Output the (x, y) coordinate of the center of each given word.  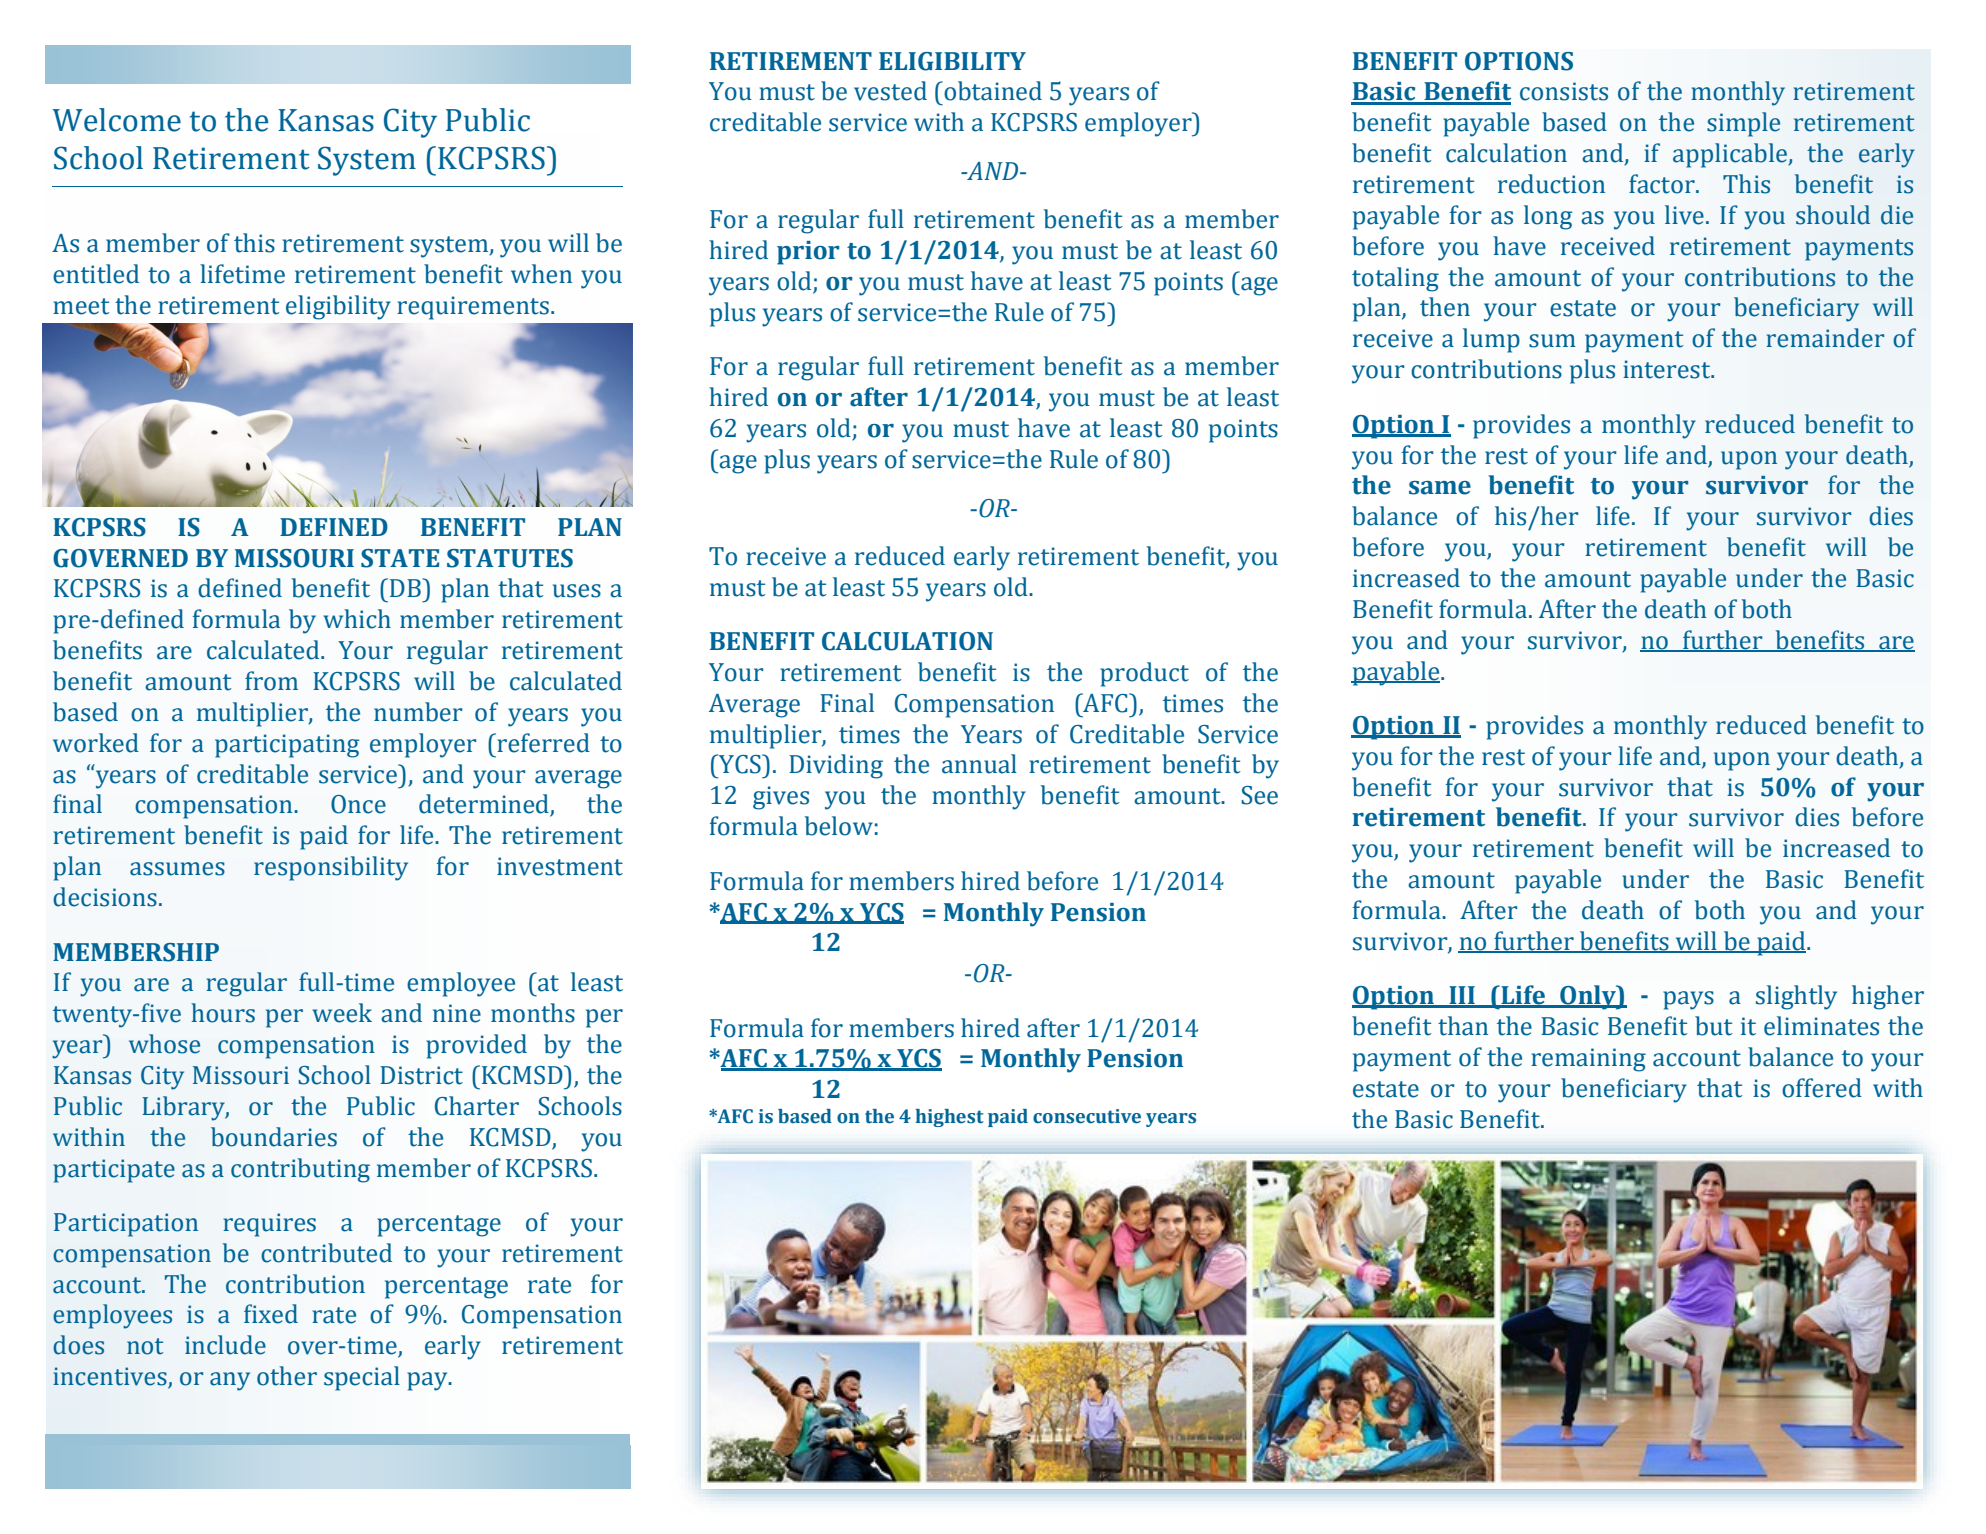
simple (1743, 124)
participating (287, 746)
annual (979, 764)
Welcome (116, 120)
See (1259, 795)
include (225, 1345)
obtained (992, 91)
